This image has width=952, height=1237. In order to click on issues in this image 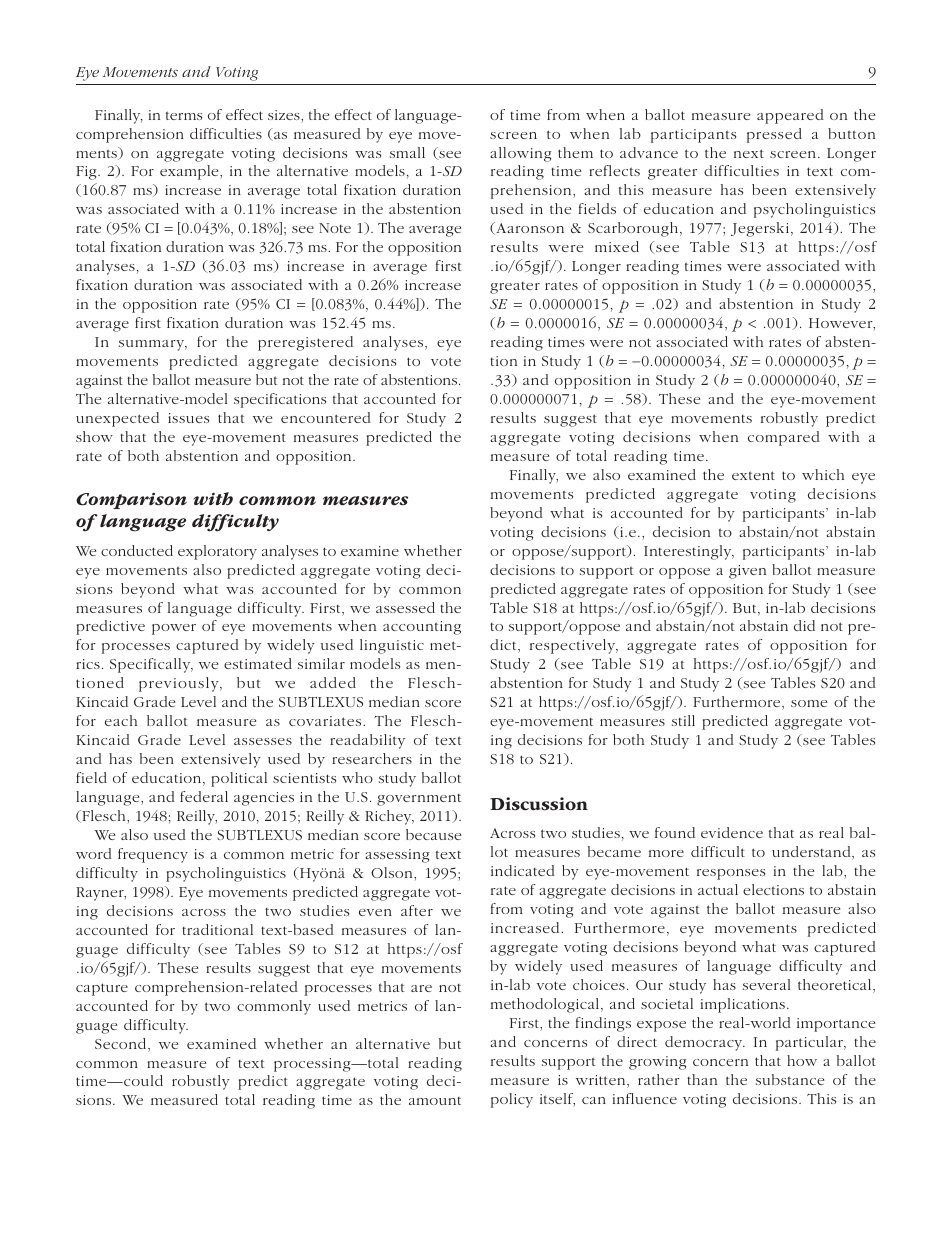, I will do `click(188, 418)`.
